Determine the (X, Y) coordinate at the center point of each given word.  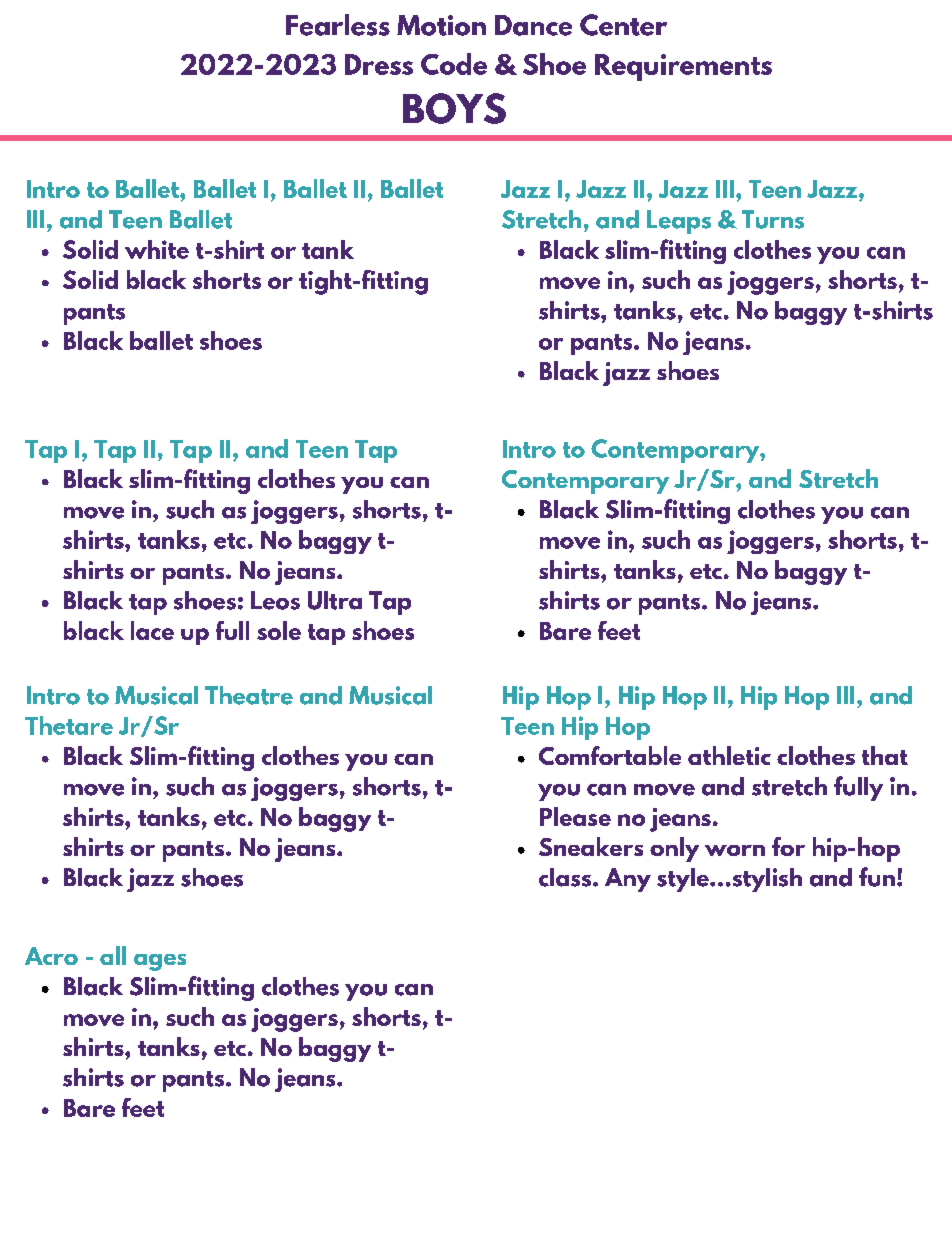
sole (279, 630)
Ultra (335, 600)
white (157, 249)
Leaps (679, 222)
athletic (729, 755)
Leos (275, 600)
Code (454, 64)
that (885, 755)
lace (152, 630)
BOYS (454, 108)
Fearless (338, 25)
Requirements (683, 67)
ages (160, 962)
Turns (773, 219)
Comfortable (610, 755)
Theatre (249, 695)
